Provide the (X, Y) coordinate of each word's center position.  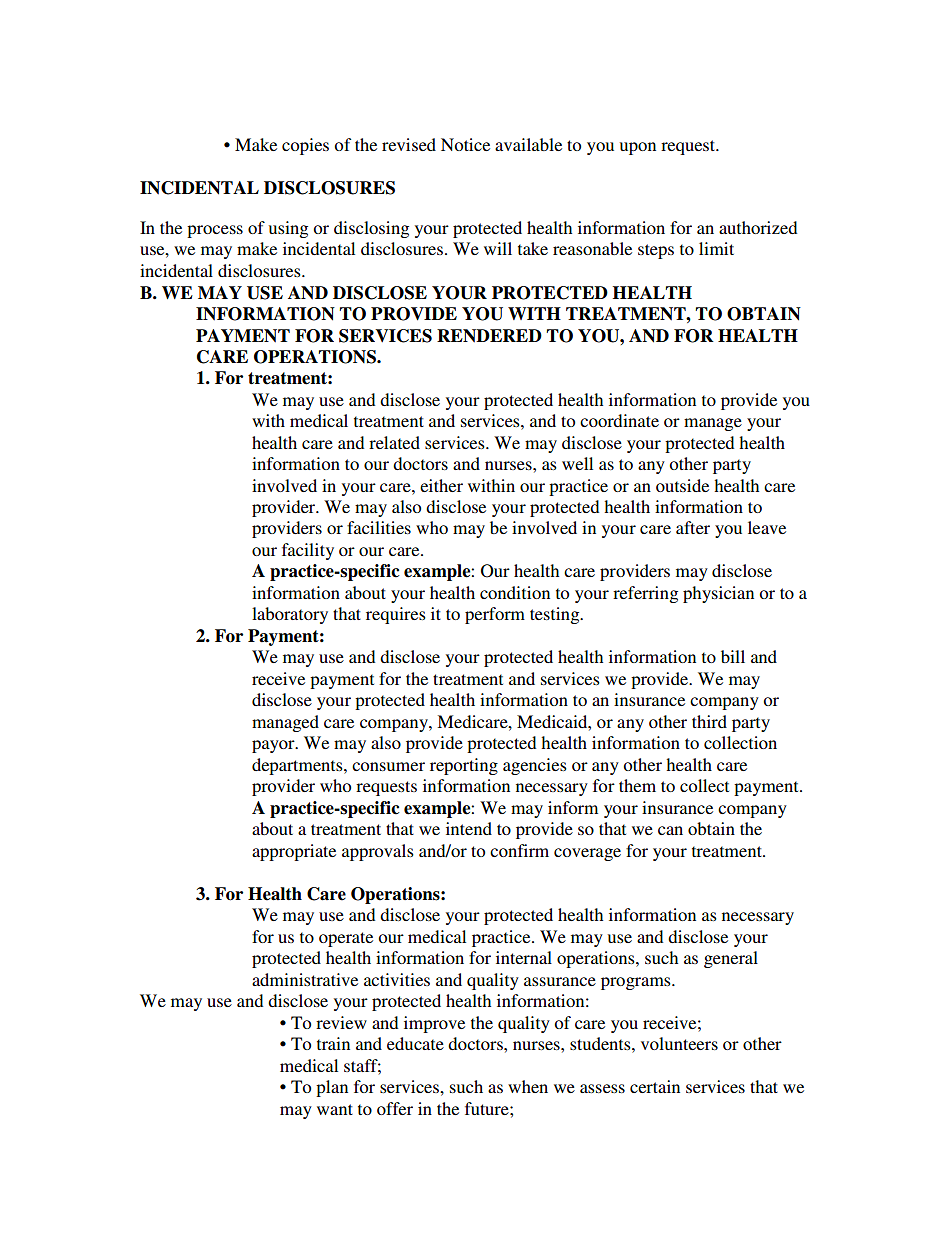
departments (298, 766)
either (441, 485)
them (637, 785)
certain (655, 1086)
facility (308, 551)
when (528, 1086)
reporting (464, 766)
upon (638, 148)
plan (332, 1088)
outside (682, 485)
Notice (465, 144)
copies (305, 146)
